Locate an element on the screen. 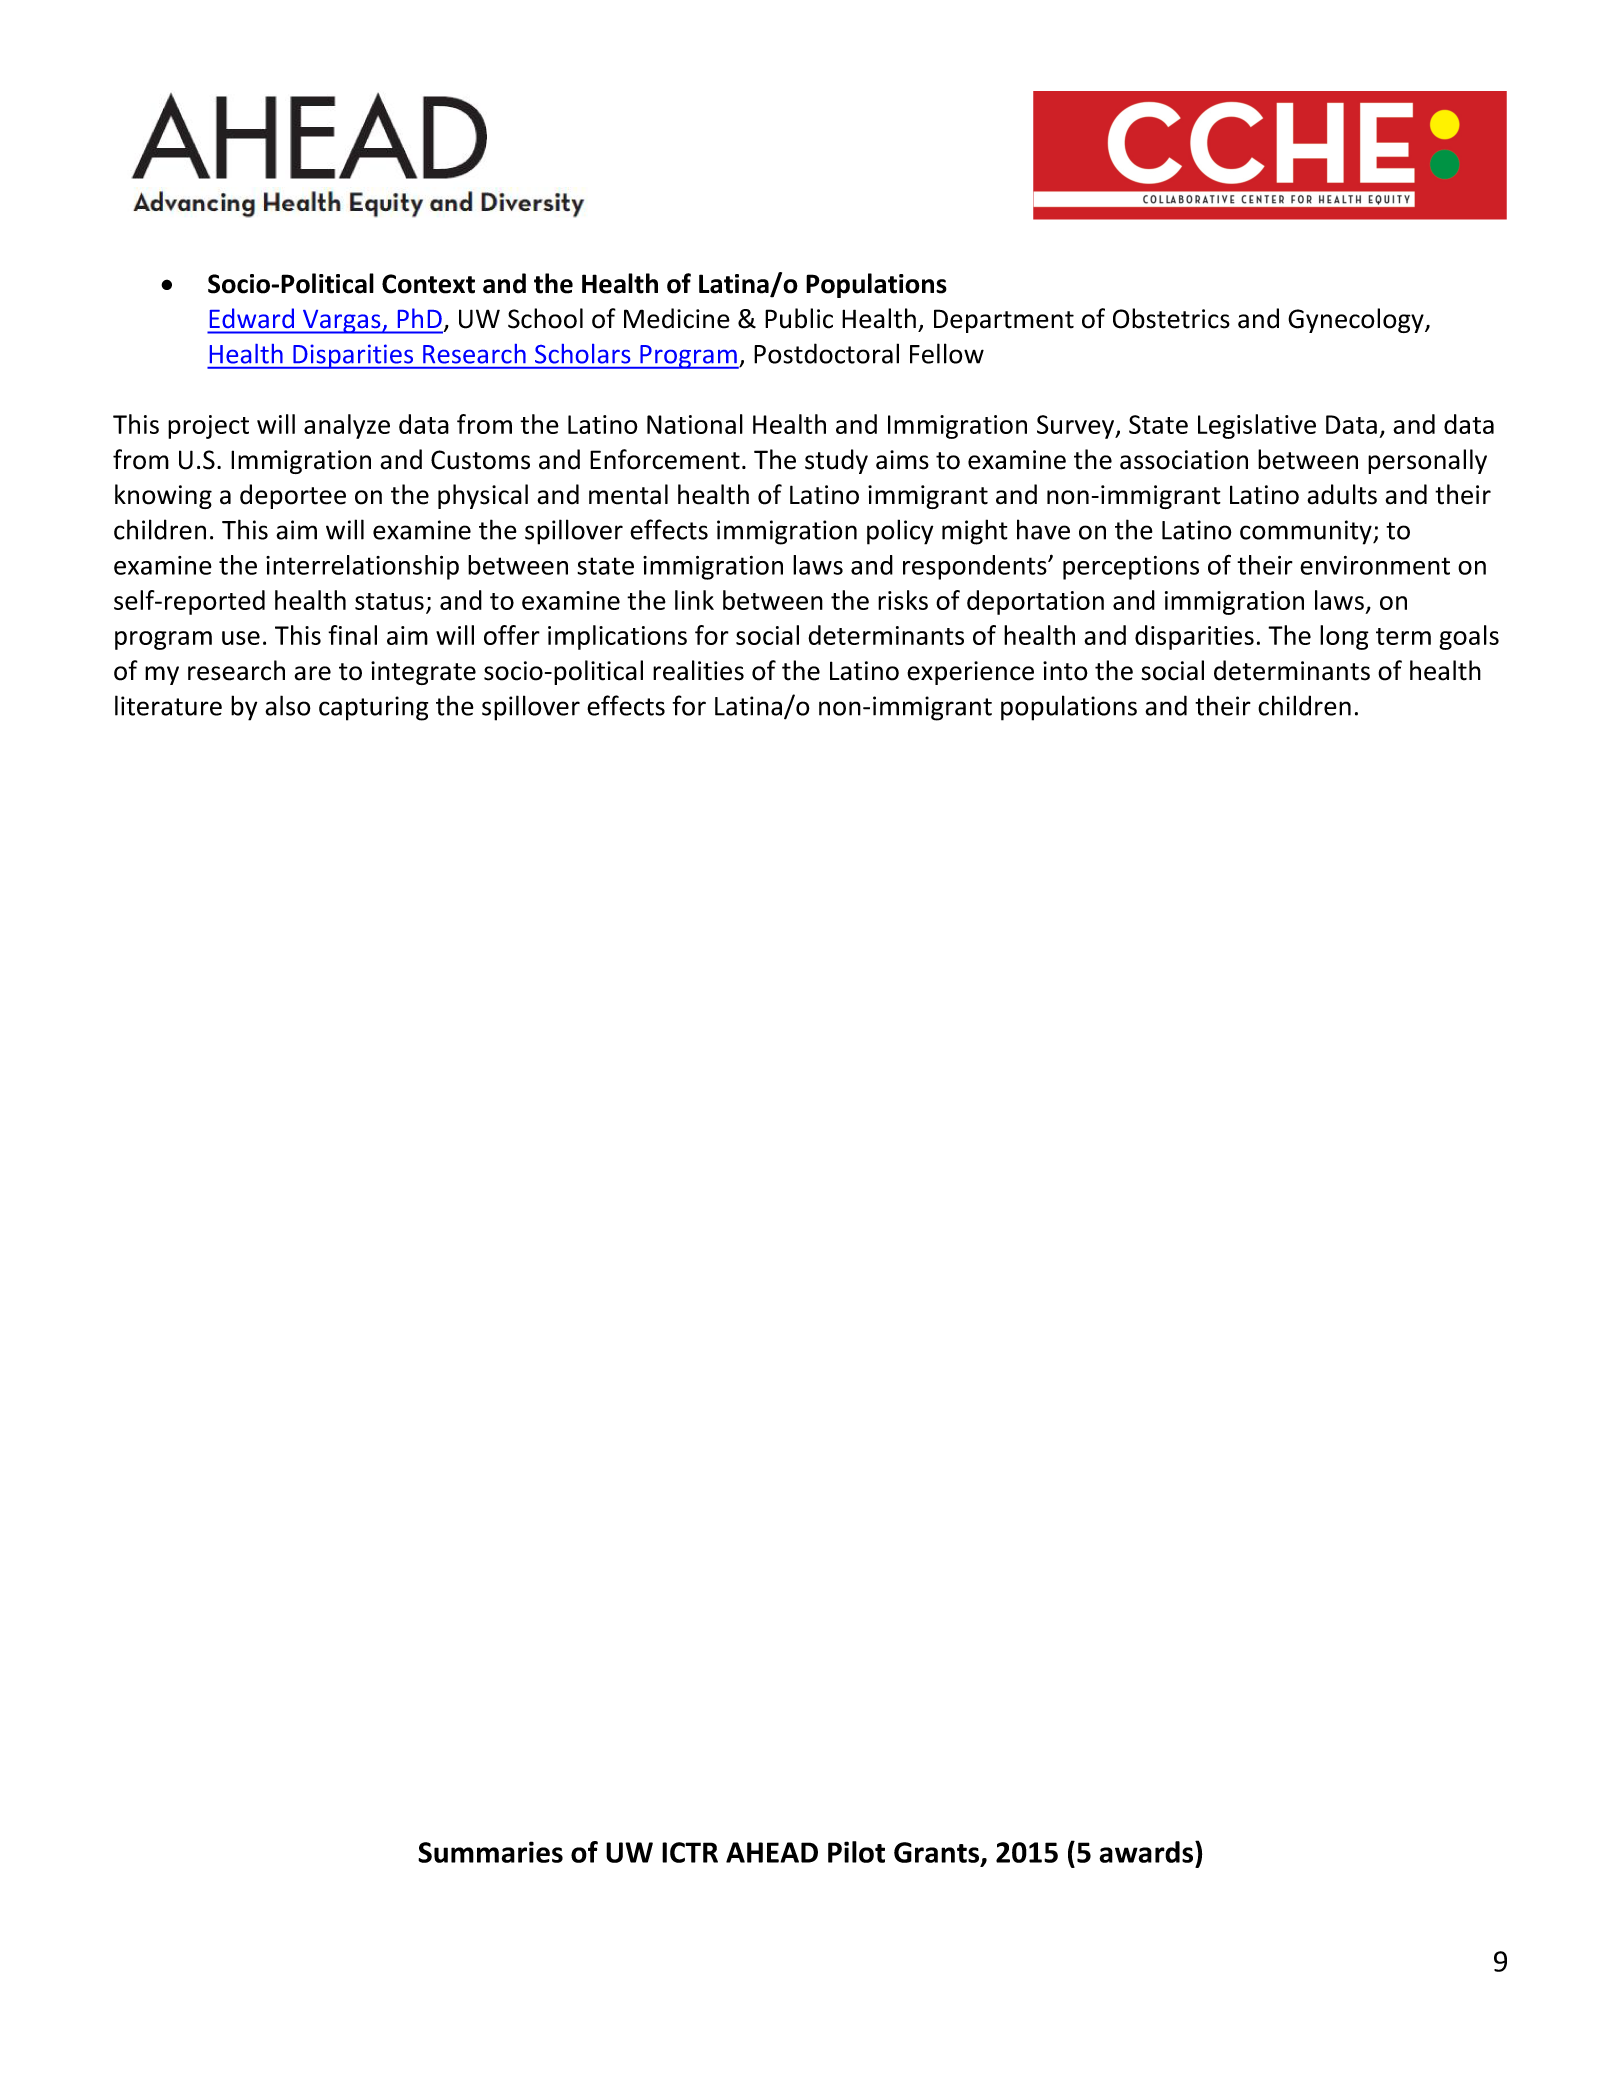 This screenshot has height=2075, width=1603. Public is located at coordinates (799, 318).
